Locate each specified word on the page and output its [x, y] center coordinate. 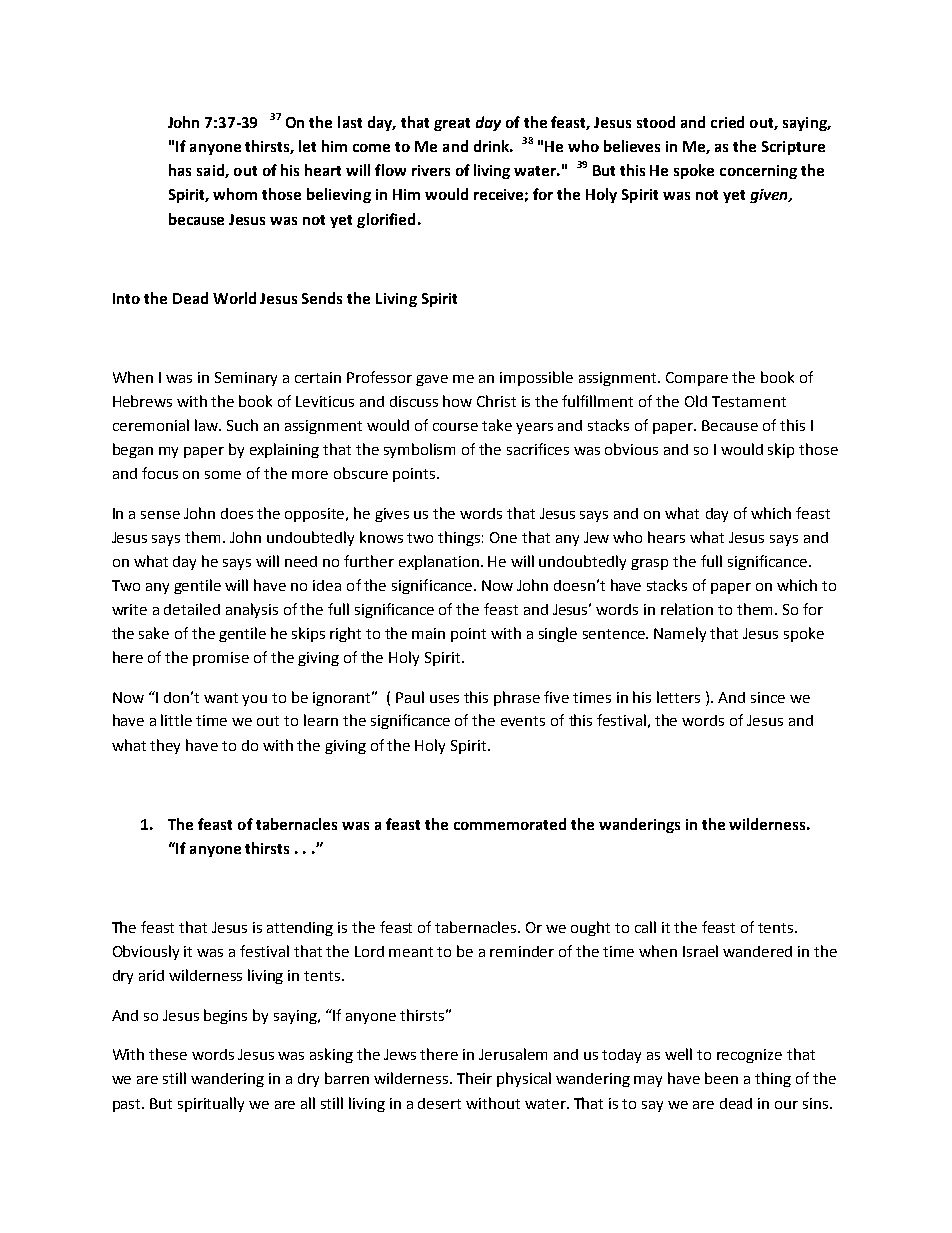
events [523, 721]
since [768, 697]
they [165, 746]
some [223, 475]
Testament [749, 401]
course [455, 427]
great [452, 124]
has [180, 170]
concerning [758, 172]
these [168, 1054]
